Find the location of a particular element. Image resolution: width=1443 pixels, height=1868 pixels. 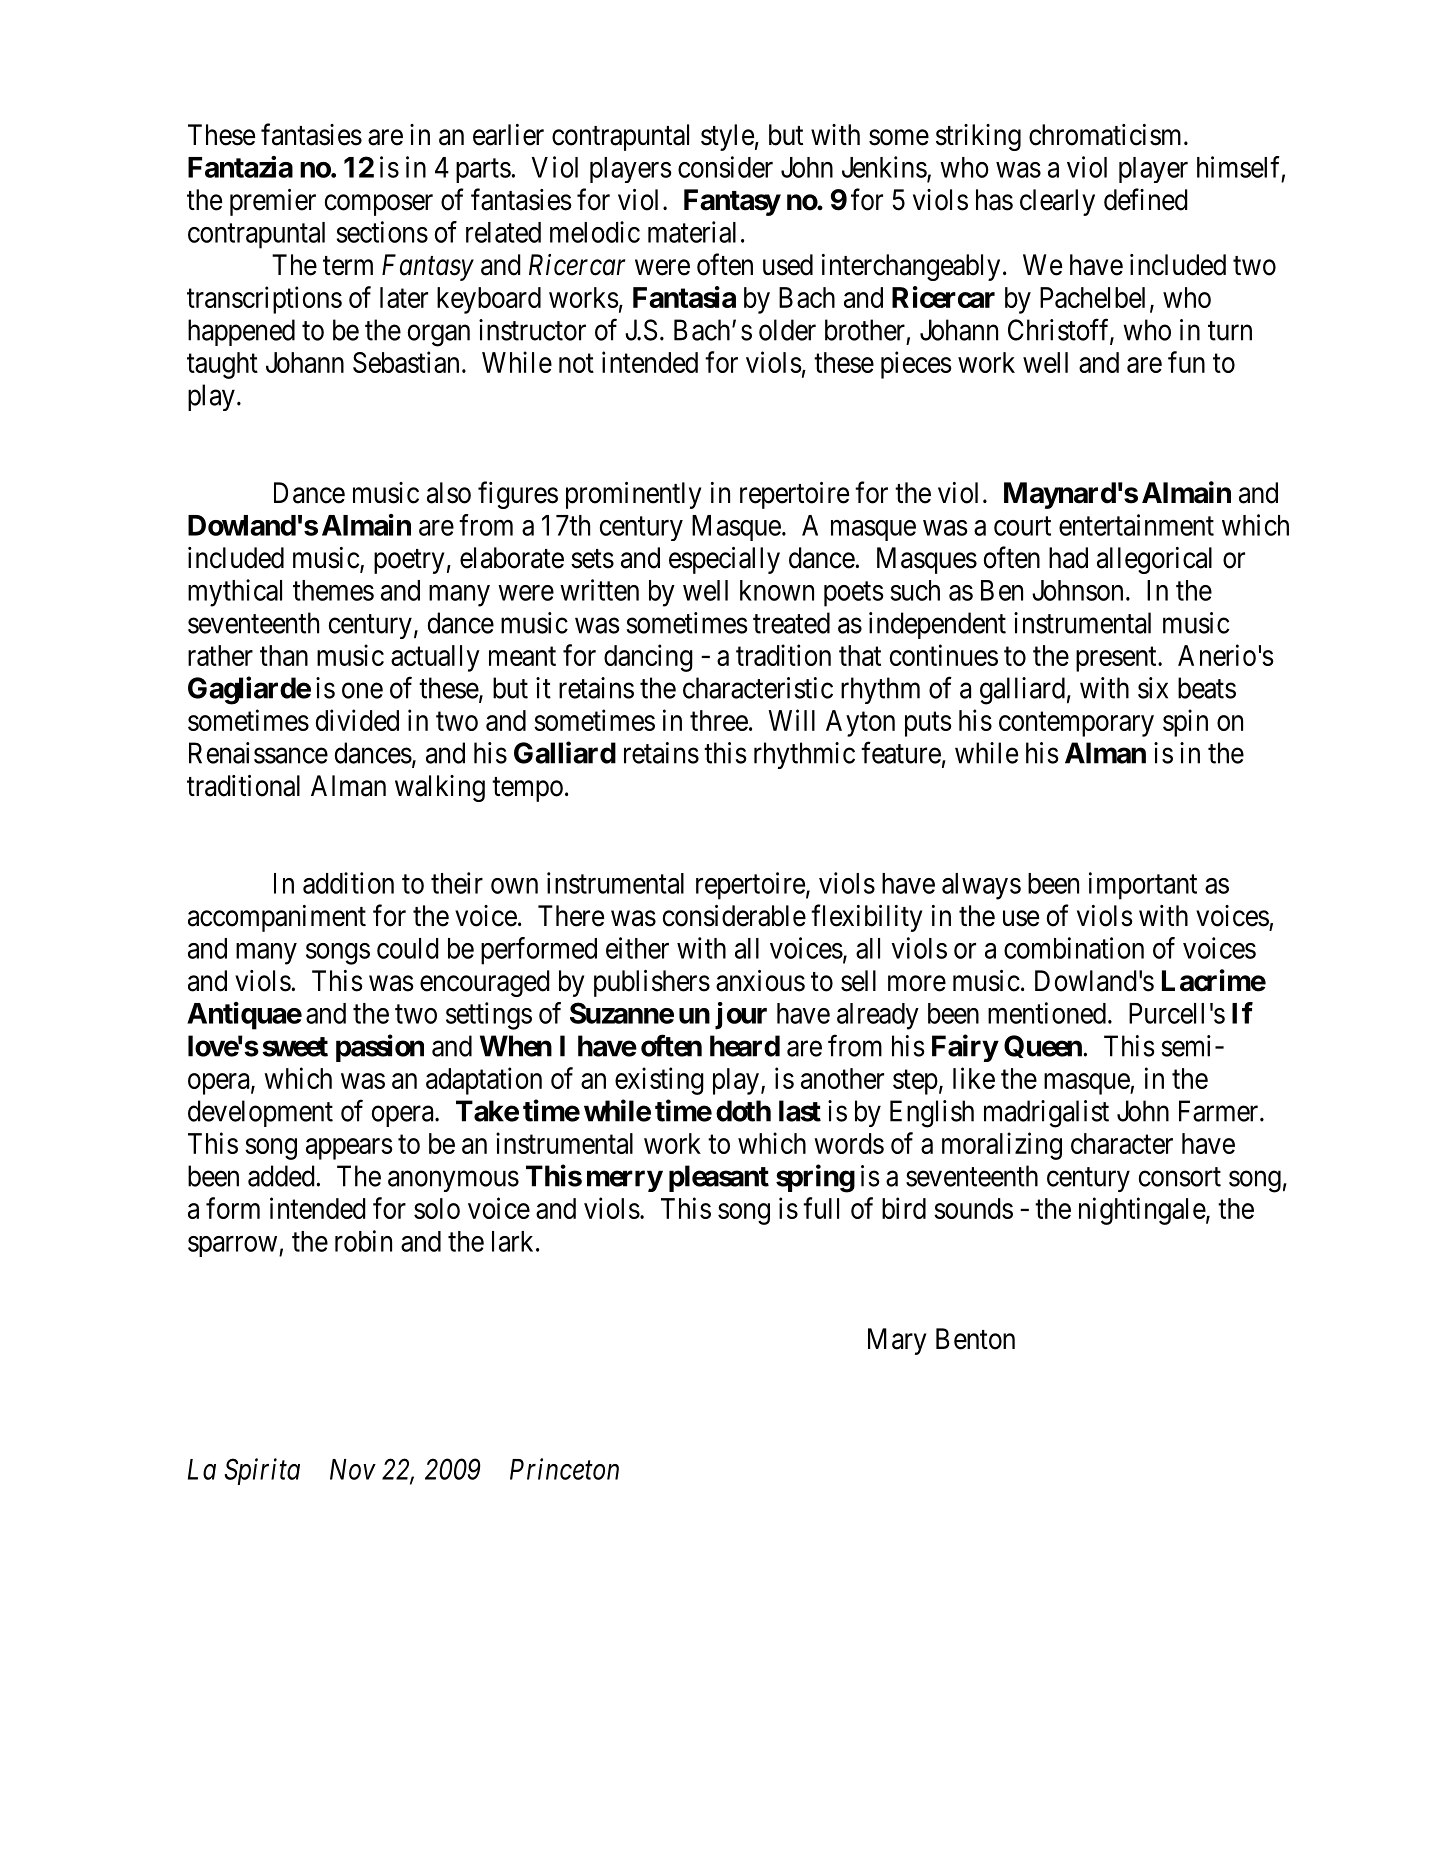

fun is located at coordinates (1186, 362).
